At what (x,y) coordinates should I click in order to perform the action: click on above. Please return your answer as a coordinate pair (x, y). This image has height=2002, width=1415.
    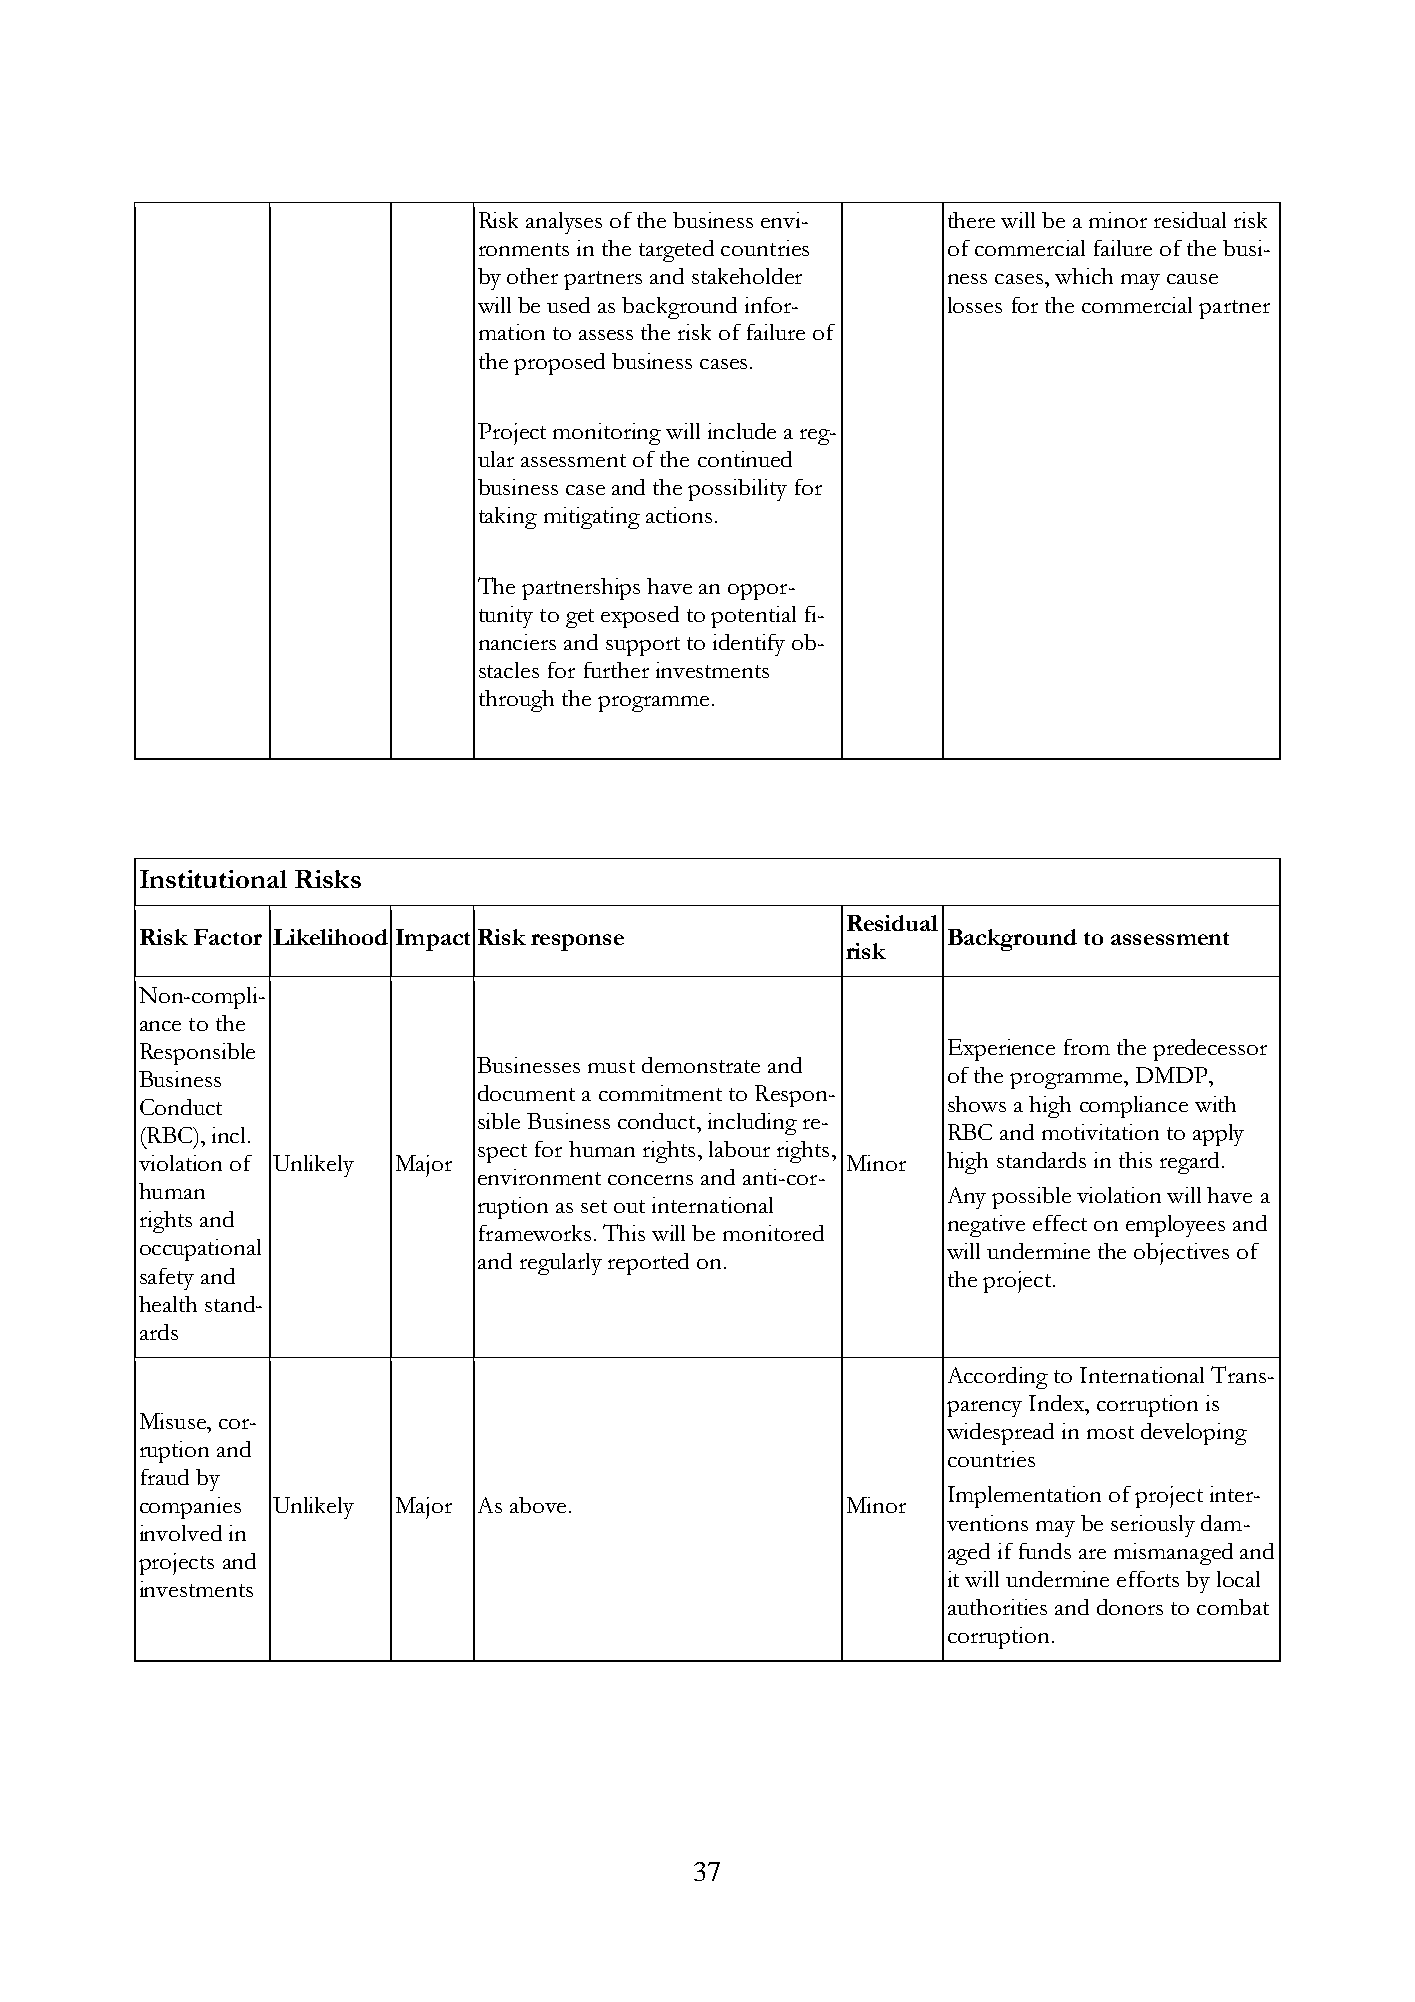
    Looking at the image, I should click on (538, 1505).
